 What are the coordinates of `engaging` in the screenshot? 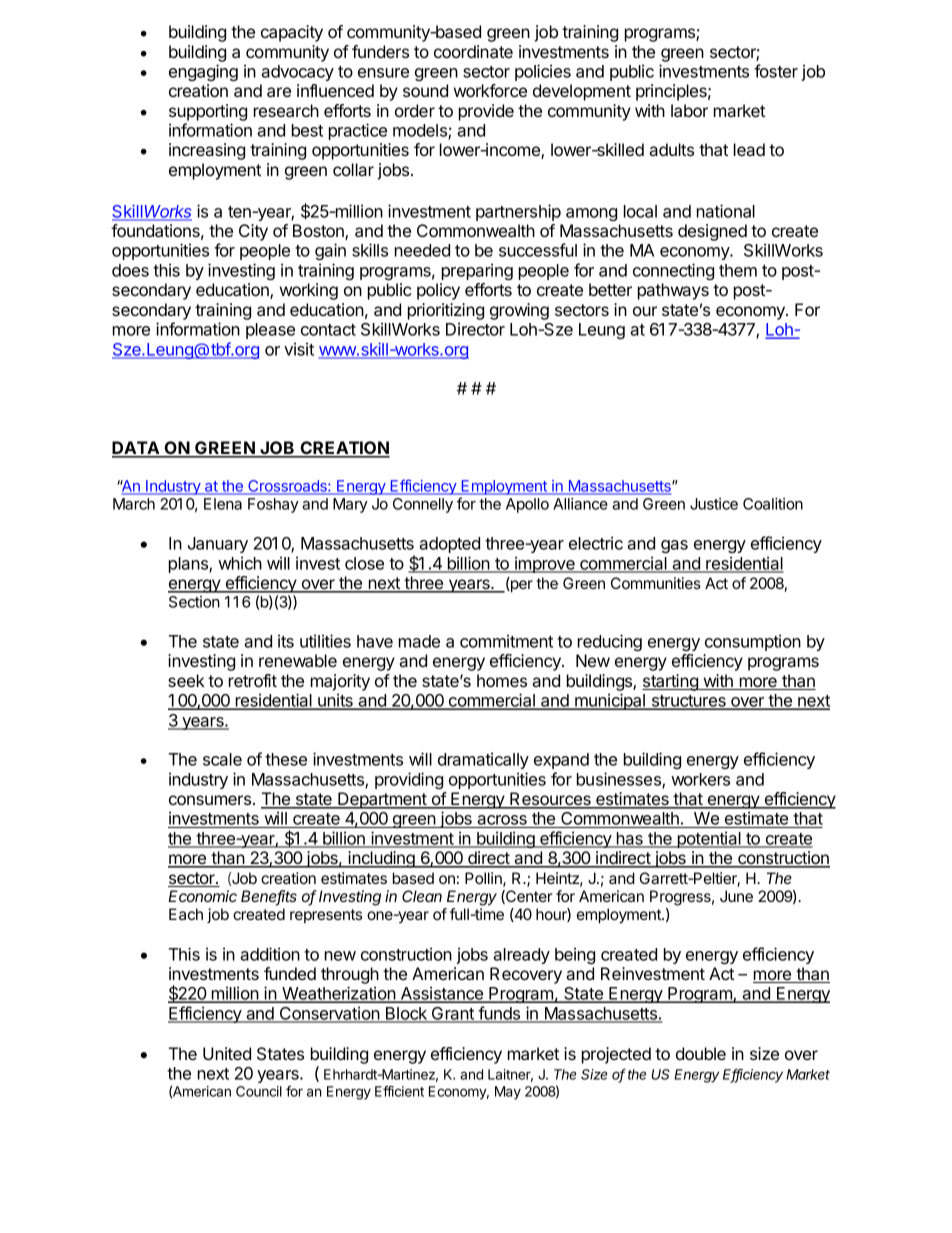 It's located at (203, 72).
